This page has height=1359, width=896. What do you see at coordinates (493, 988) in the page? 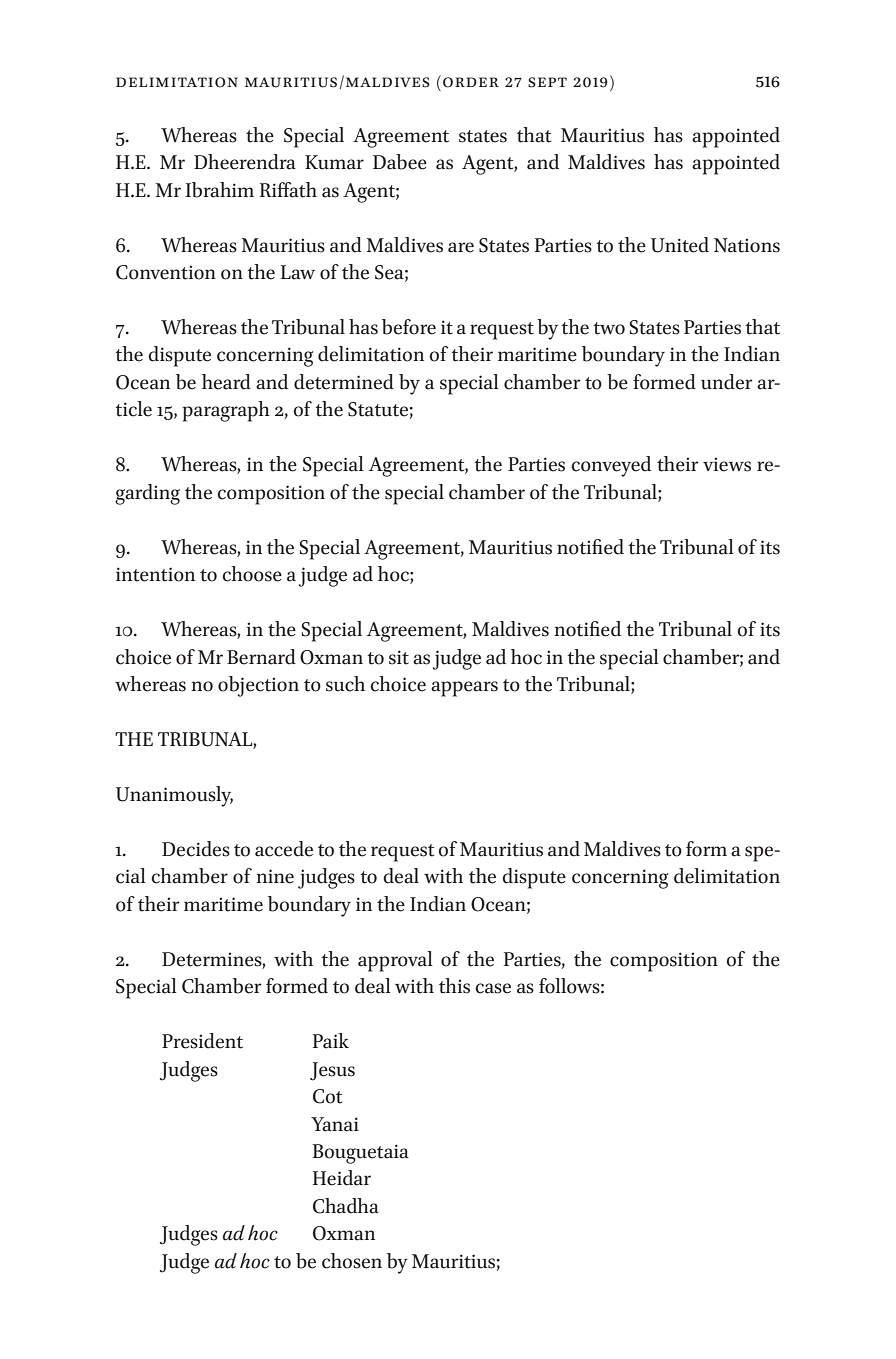
I see `case` at bounding box center [493, 988].
